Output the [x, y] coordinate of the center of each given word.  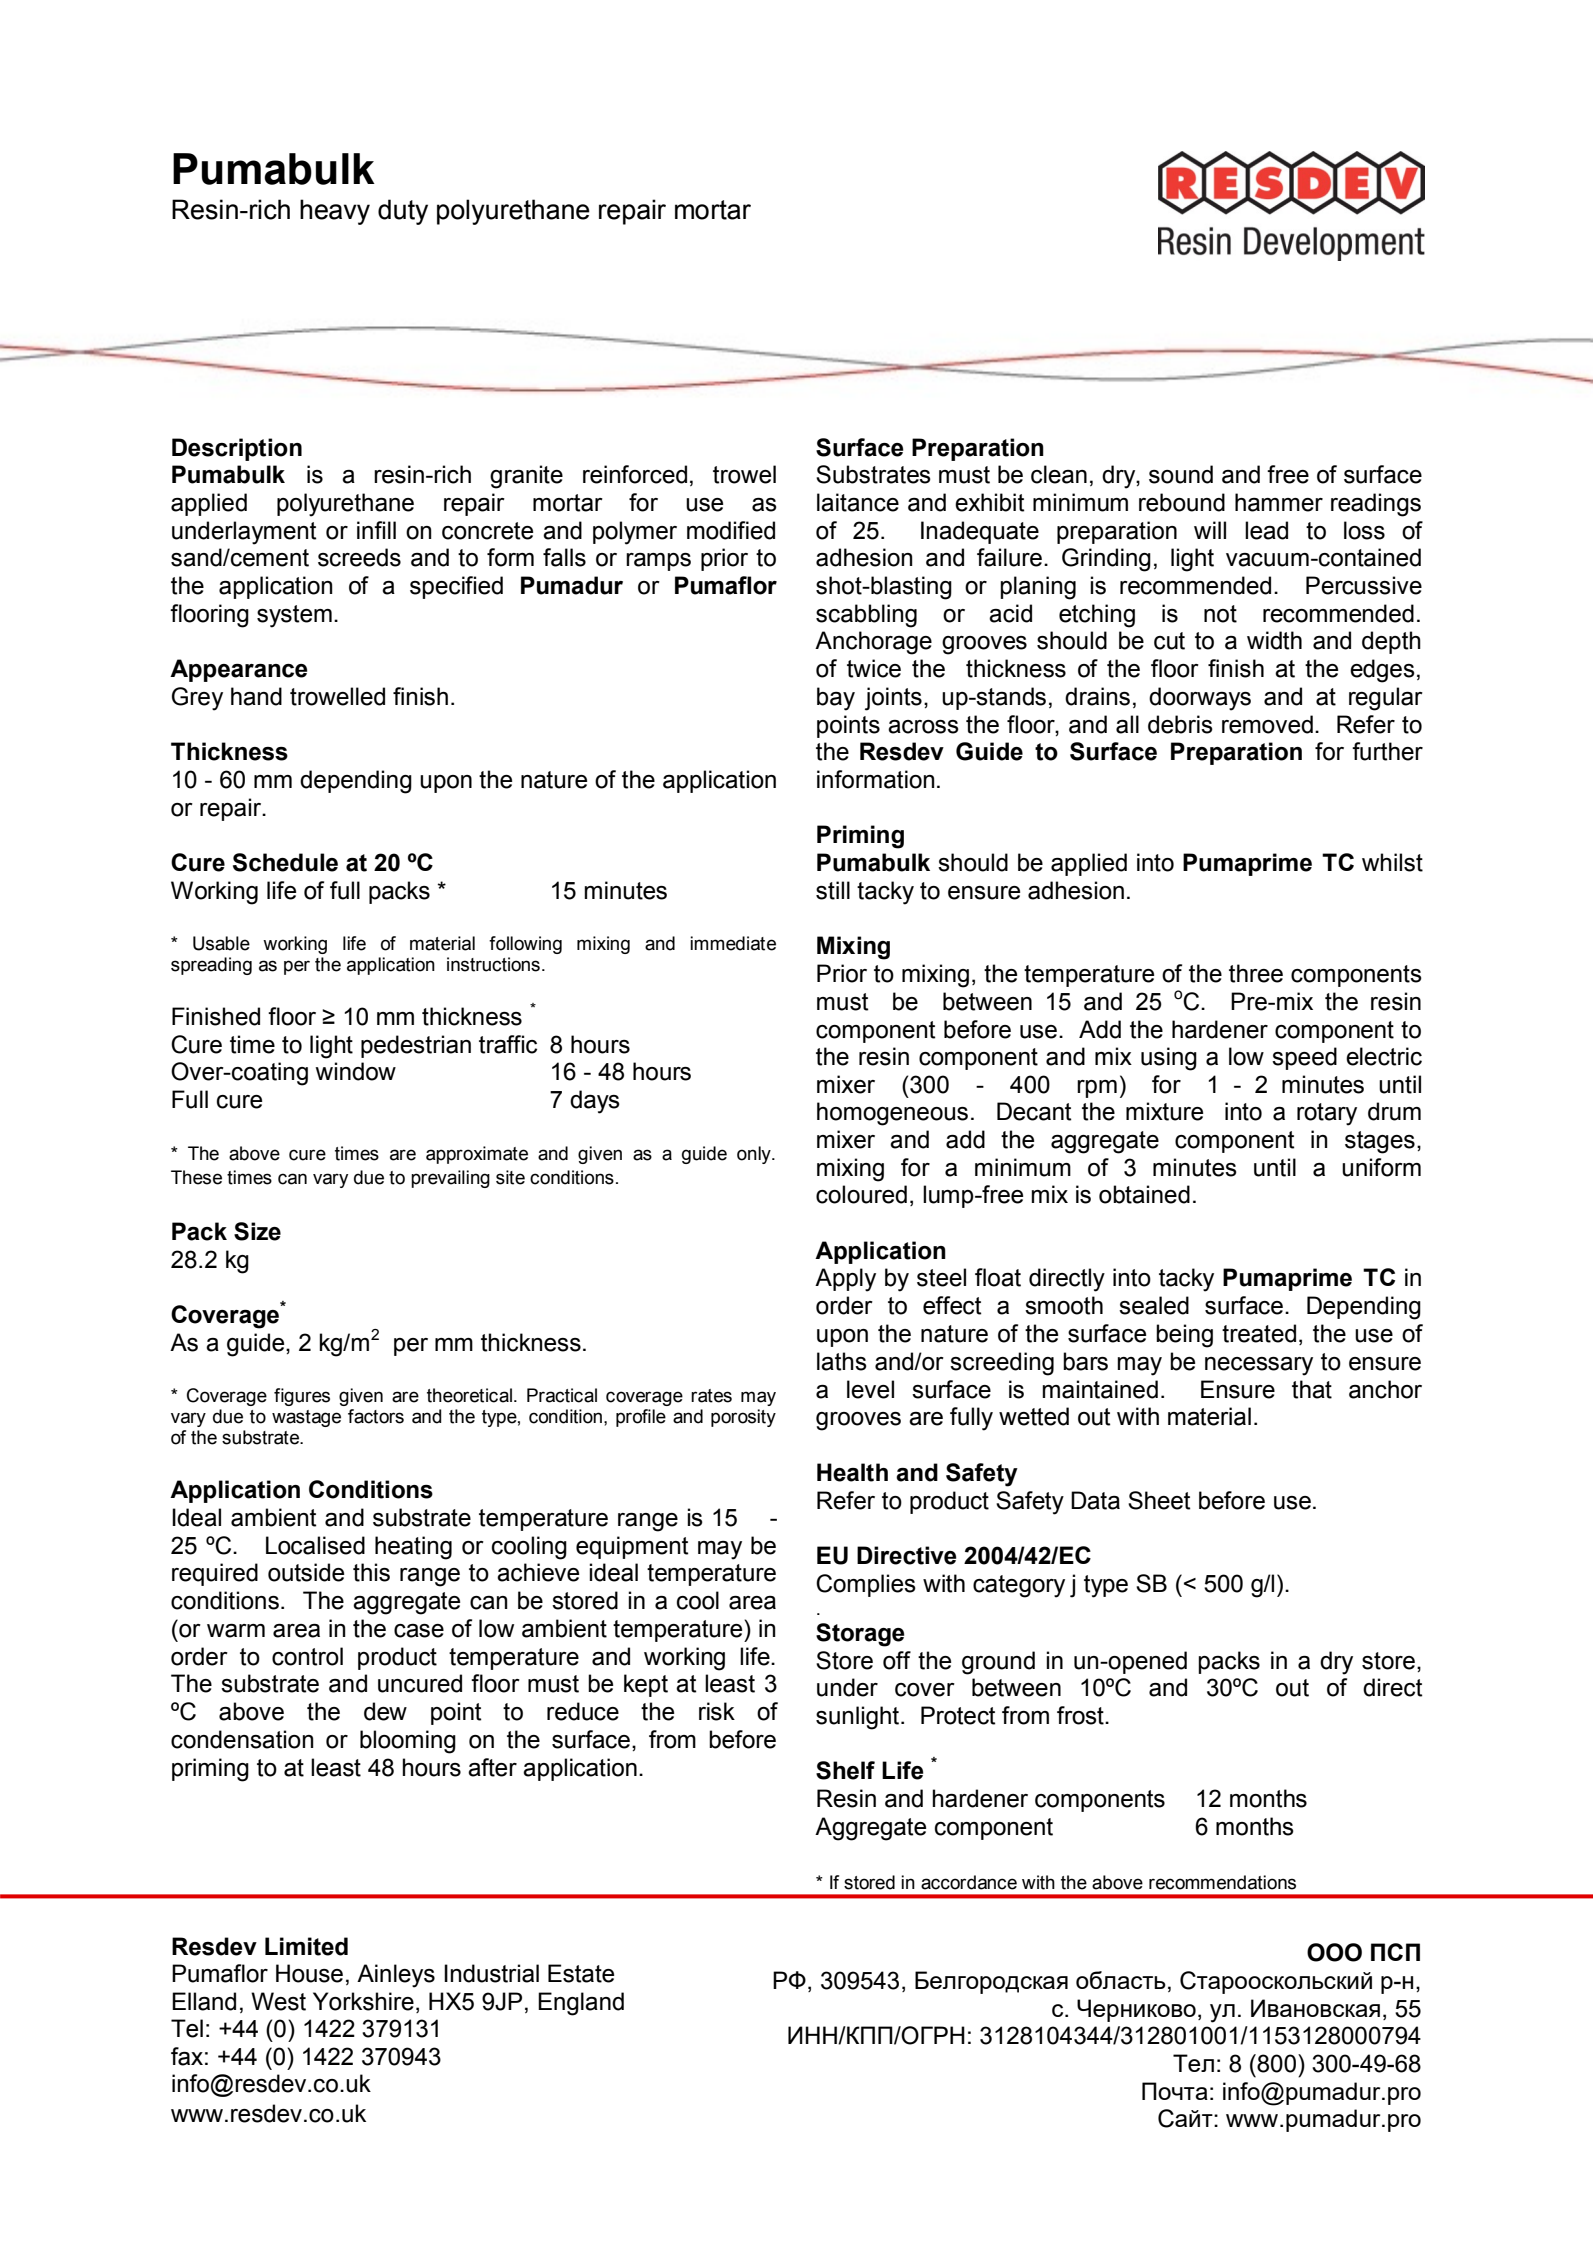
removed [1267, 724]
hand [256, 696]
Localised [315, 1545]
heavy [335, 212]
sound [1181, 474]
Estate [581, 1973]
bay [836, 699]
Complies [866, 1585]
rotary [1327, 1114]
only [755, 1155]
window [355, 1071]
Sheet [1159, 1500]
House [309, 1973]
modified [731, 530]
